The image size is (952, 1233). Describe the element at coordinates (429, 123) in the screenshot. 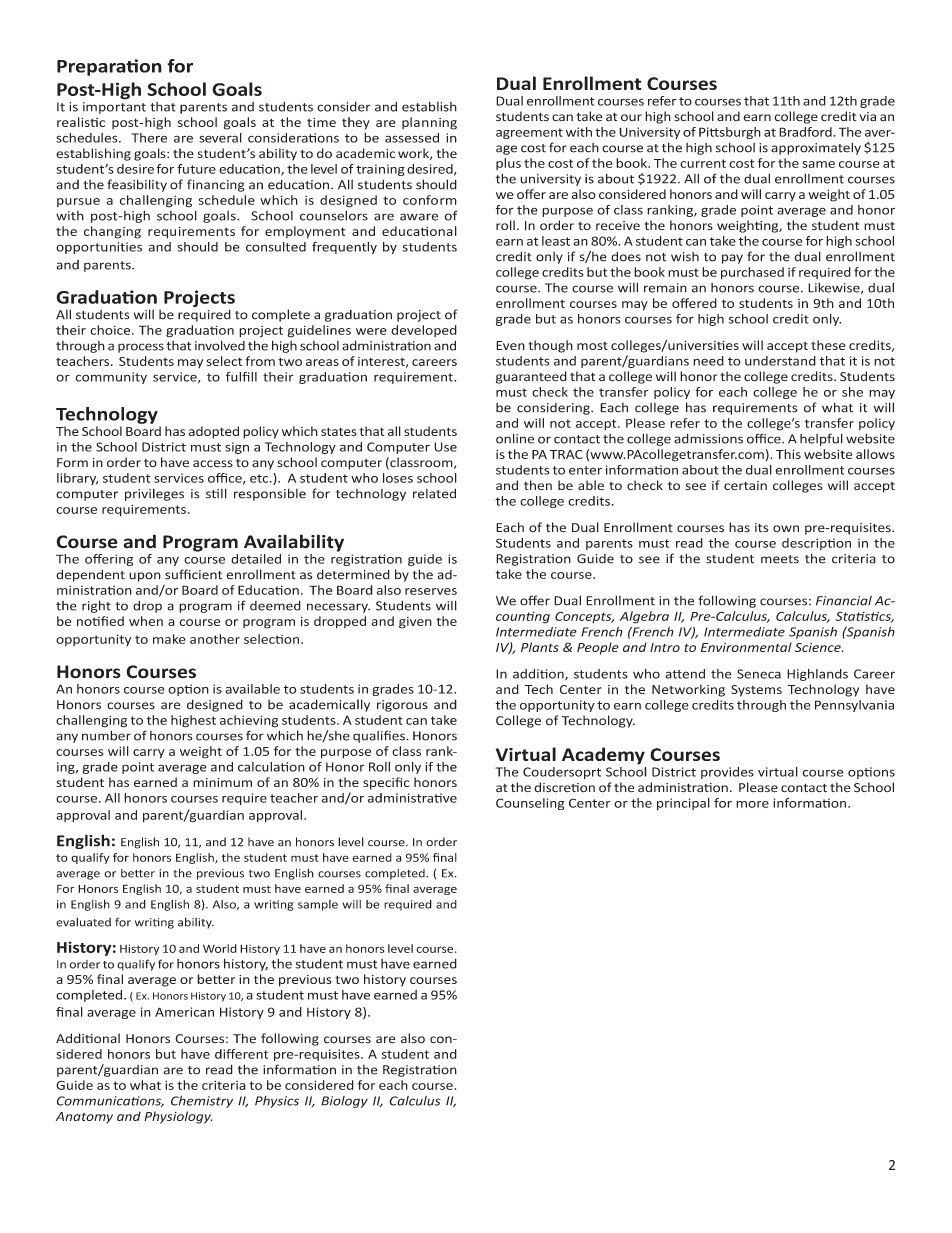

I see `planning` at that location.
